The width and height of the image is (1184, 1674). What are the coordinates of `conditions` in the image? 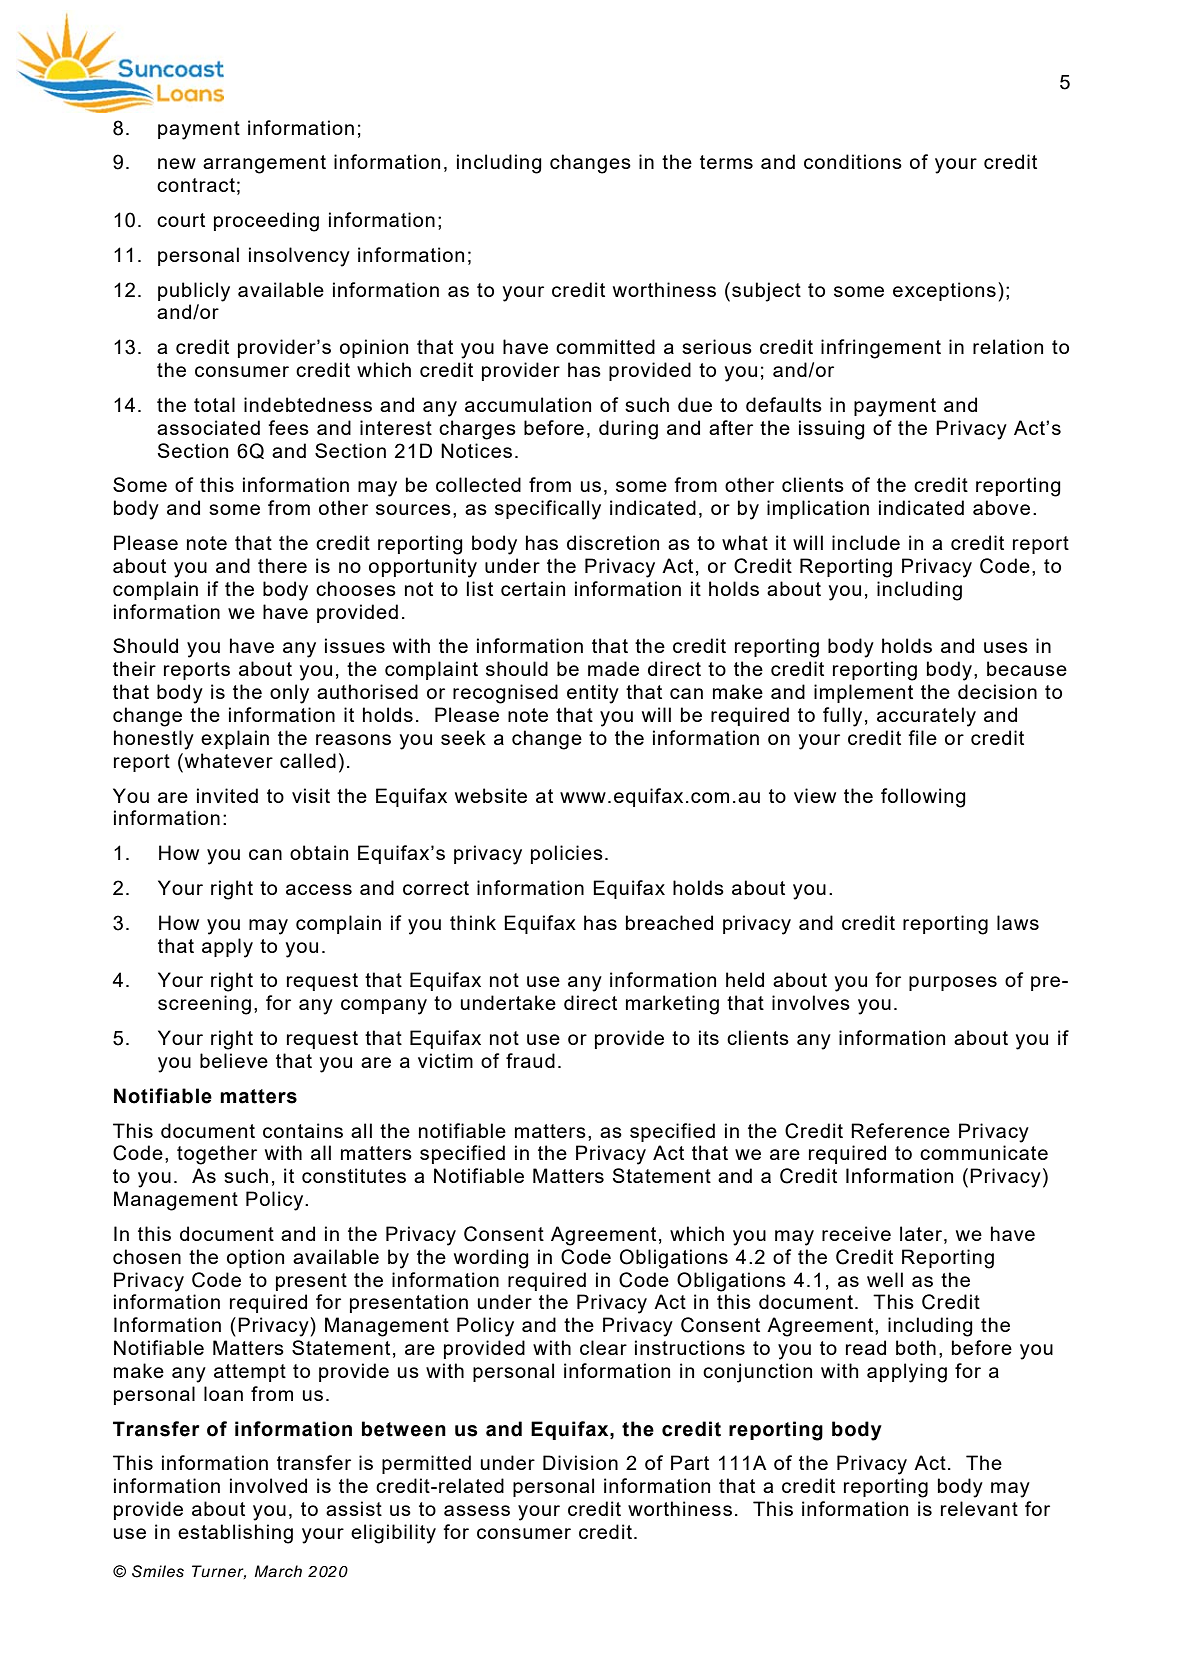 It's located at (853, 161).
